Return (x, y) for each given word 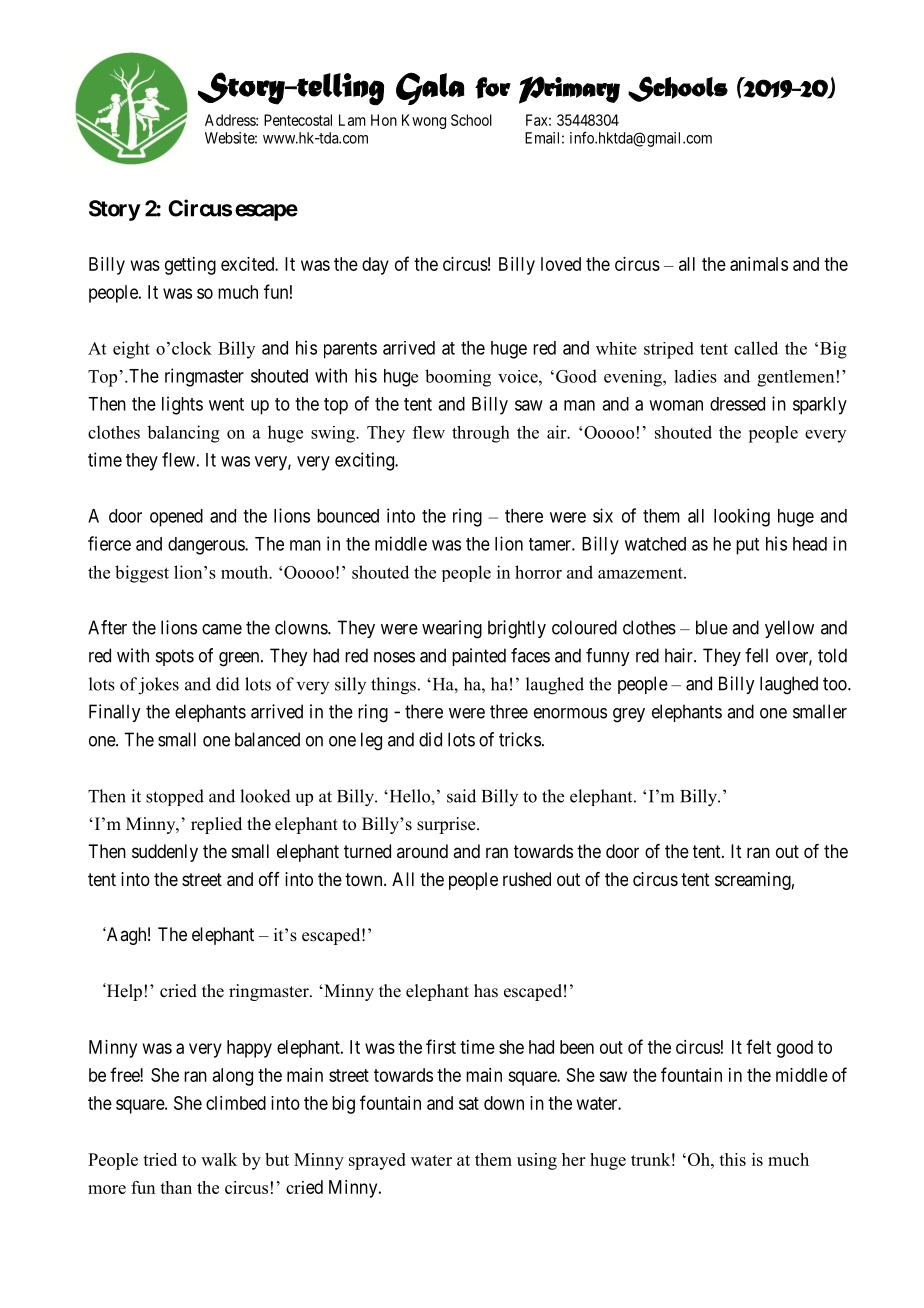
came (222, 629)
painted (479, 657)
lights (182, 405)
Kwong (424, 121)
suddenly (165, 853)
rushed (527, 879)
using (537, 1161)
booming (458, 378)
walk (219, 1159)
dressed (737, 404)
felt (758, 1046)
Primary (569, 90)
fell (756, 655)
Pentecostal (298, 120)
